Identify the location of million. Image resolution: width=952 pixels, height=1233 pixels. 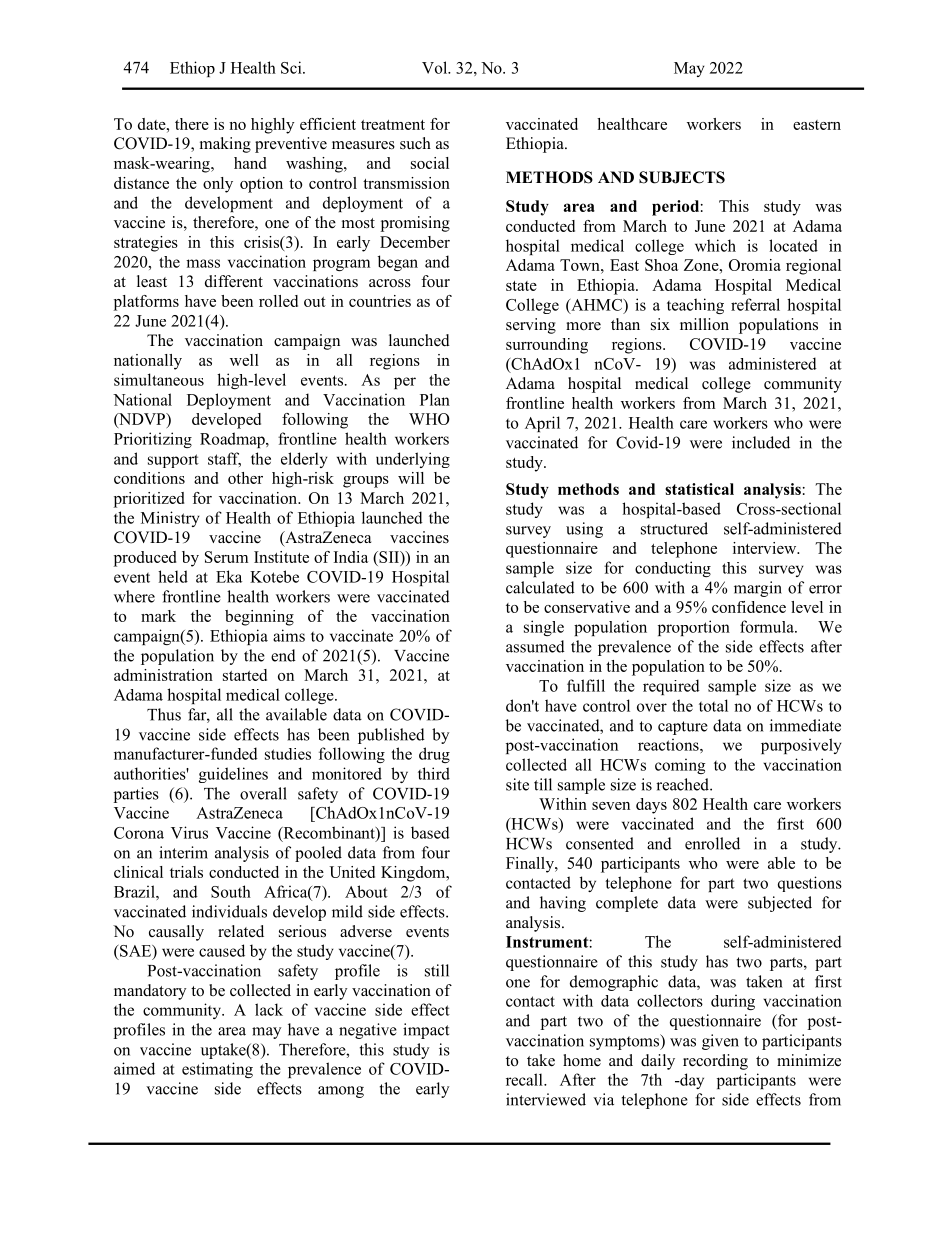
(704, 324).
